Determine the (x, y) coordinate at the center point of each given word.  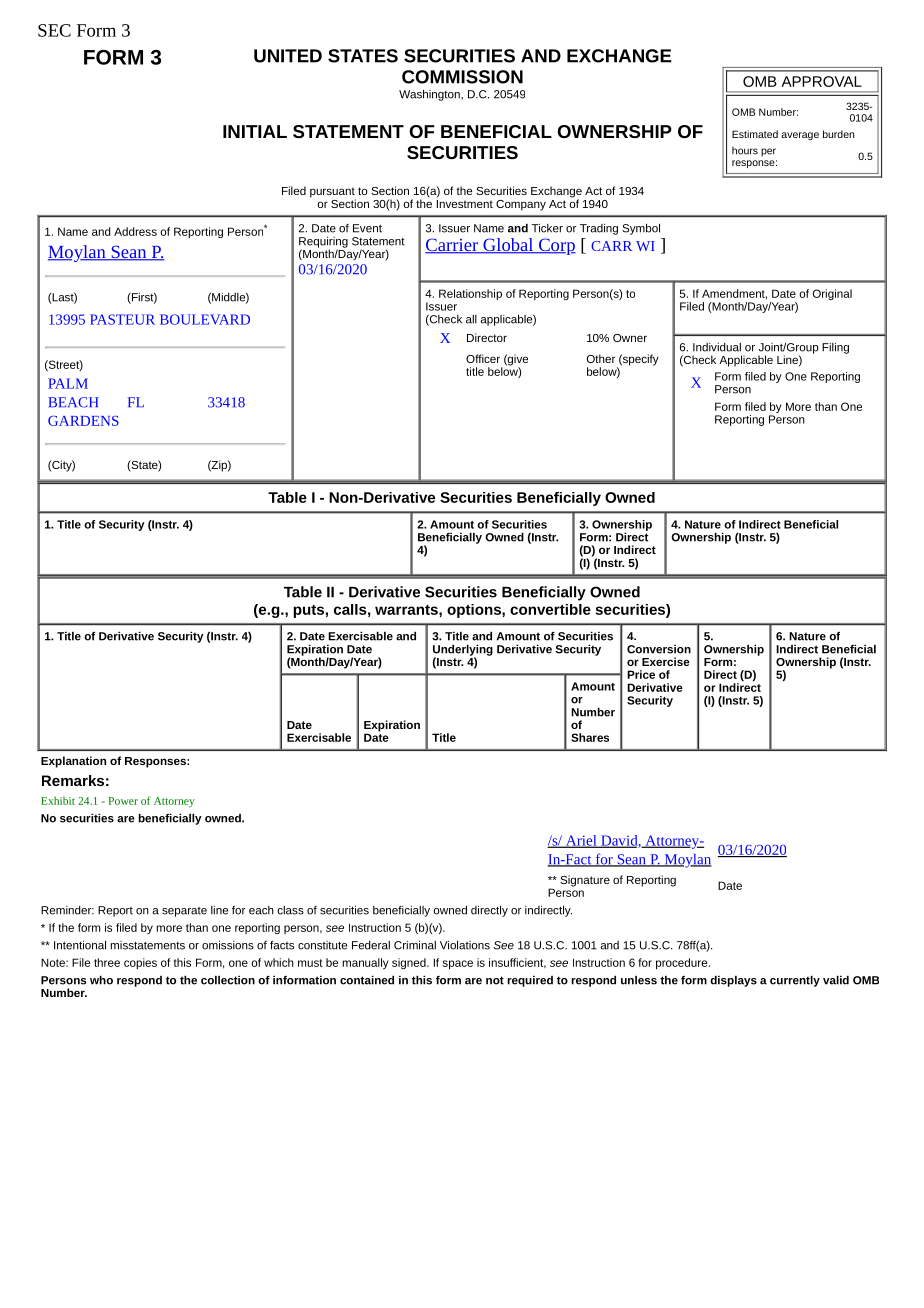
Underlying (463, 651)
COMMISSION (462, 77)
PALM (68, 383)
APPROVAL (821, 81)
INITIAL (255, 131)
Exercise (666, 661)
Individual (717, 347)
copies (140, 963)
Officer (483, 358)
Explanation (73, 762)
